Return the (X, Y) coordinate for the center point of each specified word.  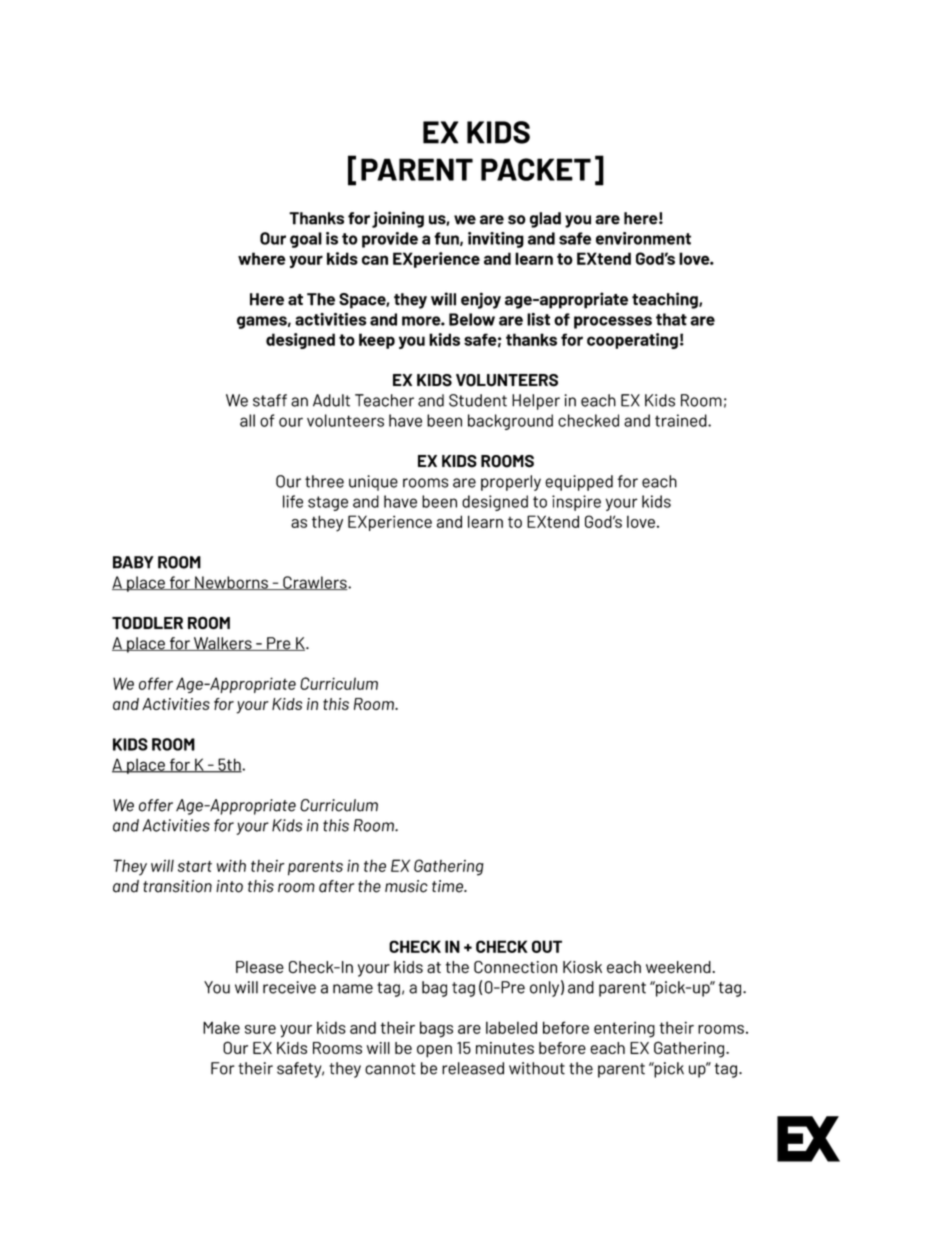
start (195, 866)
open (434, 1051)
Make (221, 1027)
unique (373, 483)
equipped (579, 483)
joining (398, 219)
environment (643, 238)
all (247, 420)
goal (306, 240)
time (448, 886)
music (406, 886)
